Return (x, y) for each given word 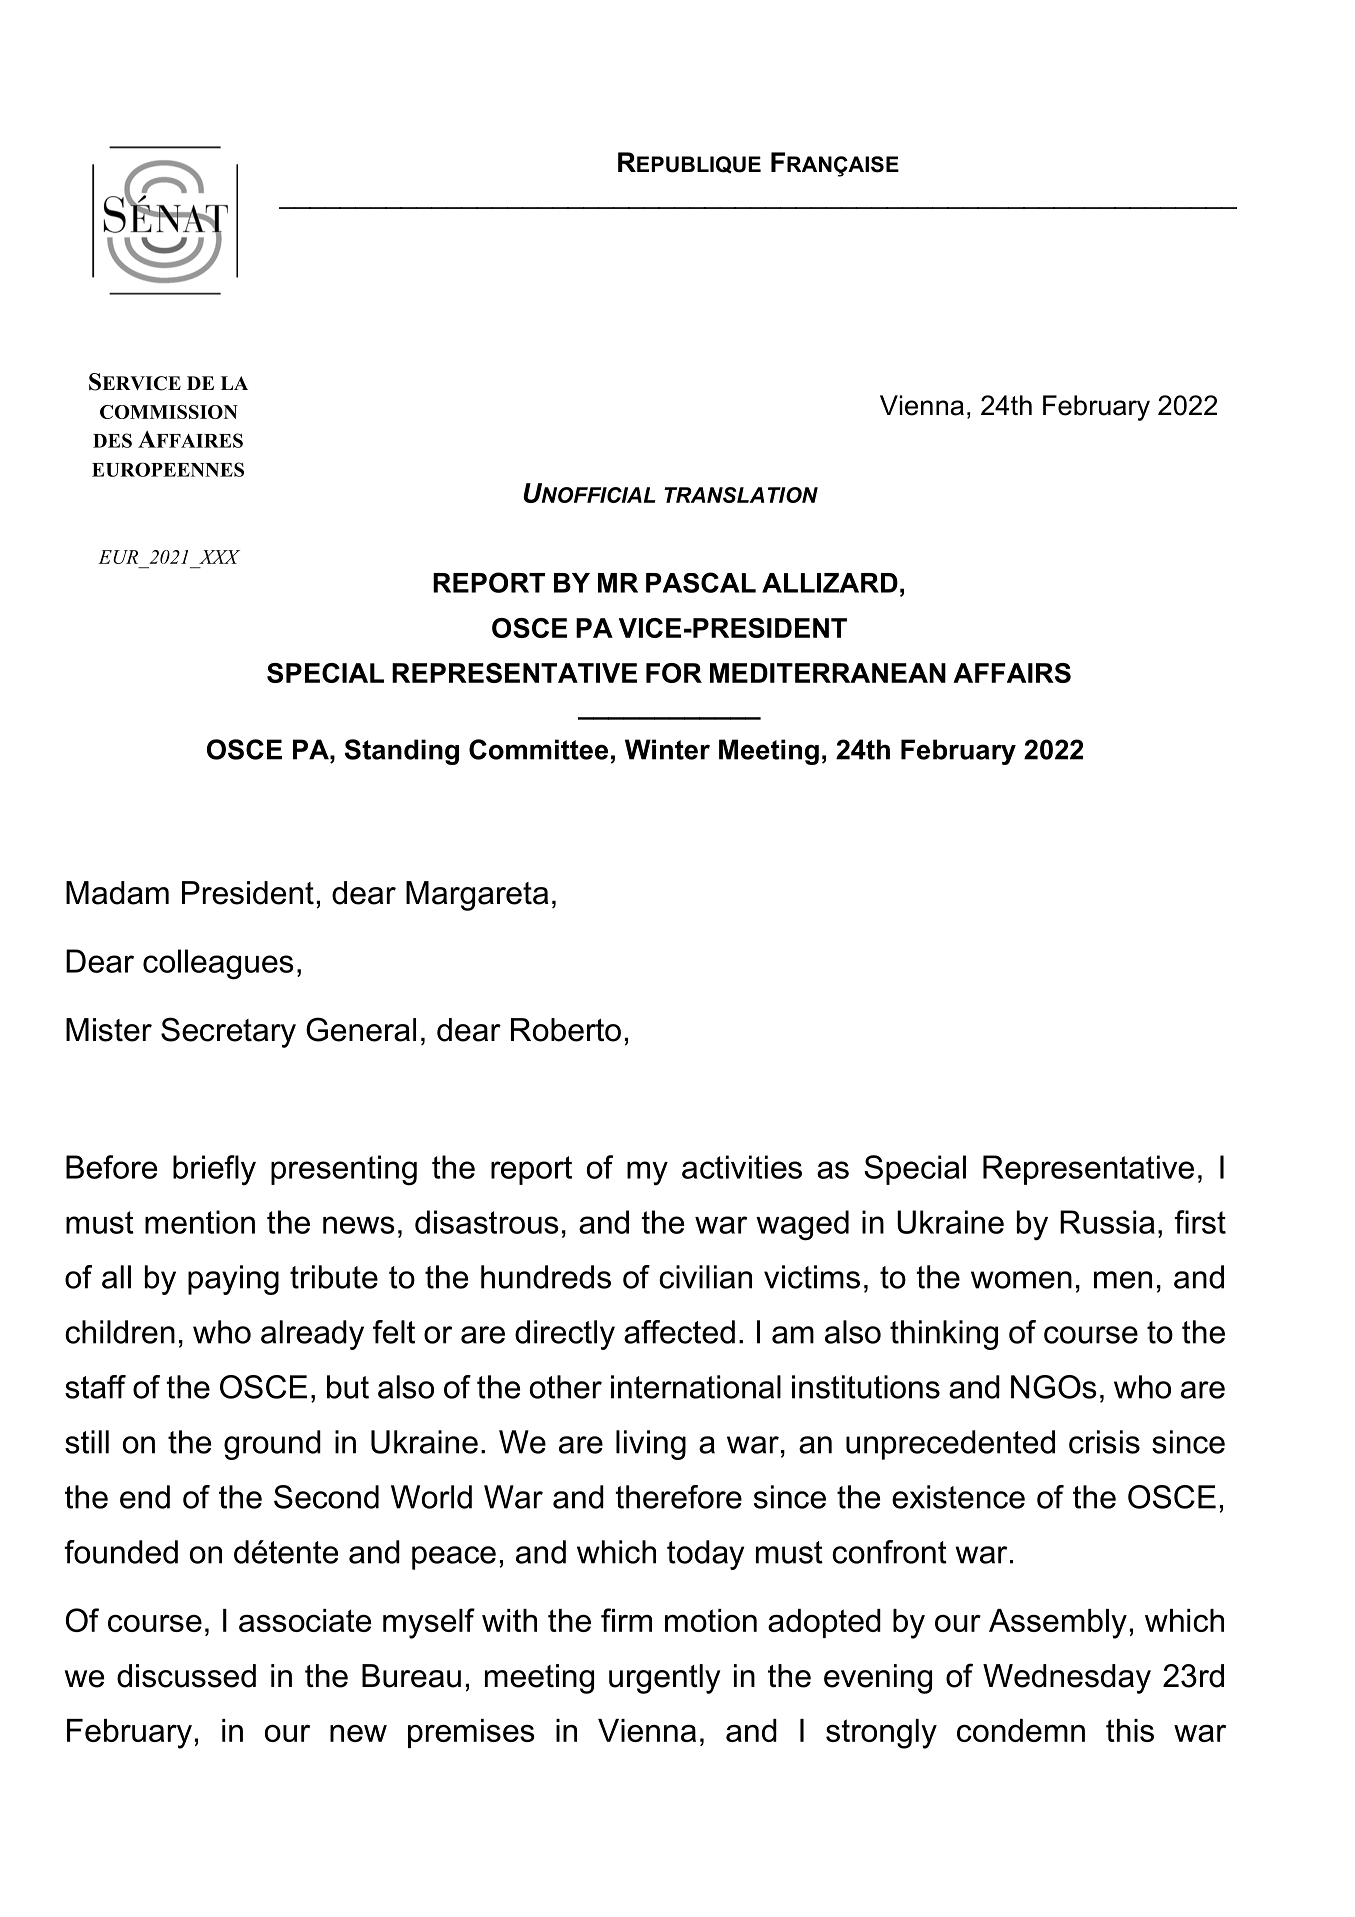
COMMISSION (169, 412)
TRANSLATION (741, 495)
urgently (665, 1679)
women (1021, 1280)
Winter (667, 749)
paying (233, 1280)
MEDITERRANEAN (828, 673)
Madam (117, 893)
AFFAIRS (1012, 673)
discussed (186, 1676)
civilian (705, 1277)
